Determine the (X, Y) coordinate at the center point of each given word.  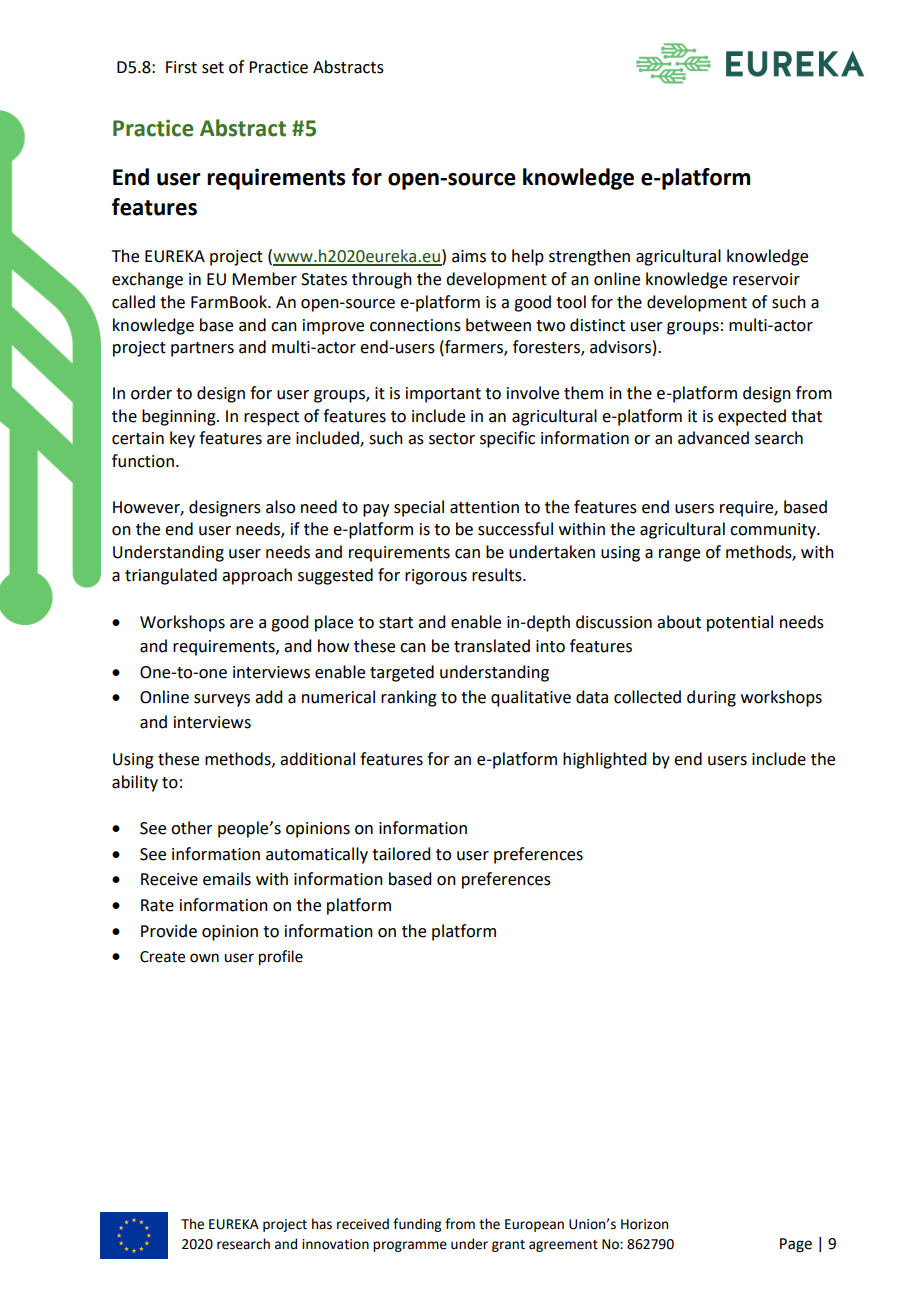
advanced (713, 438)
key (182, 439)
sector (452, 439)
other (192, 828)
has (322, 1224)
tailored (401, 854)
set (213, 68)
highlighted (604, 760)
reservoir (766, 279)
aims (469, 256)
